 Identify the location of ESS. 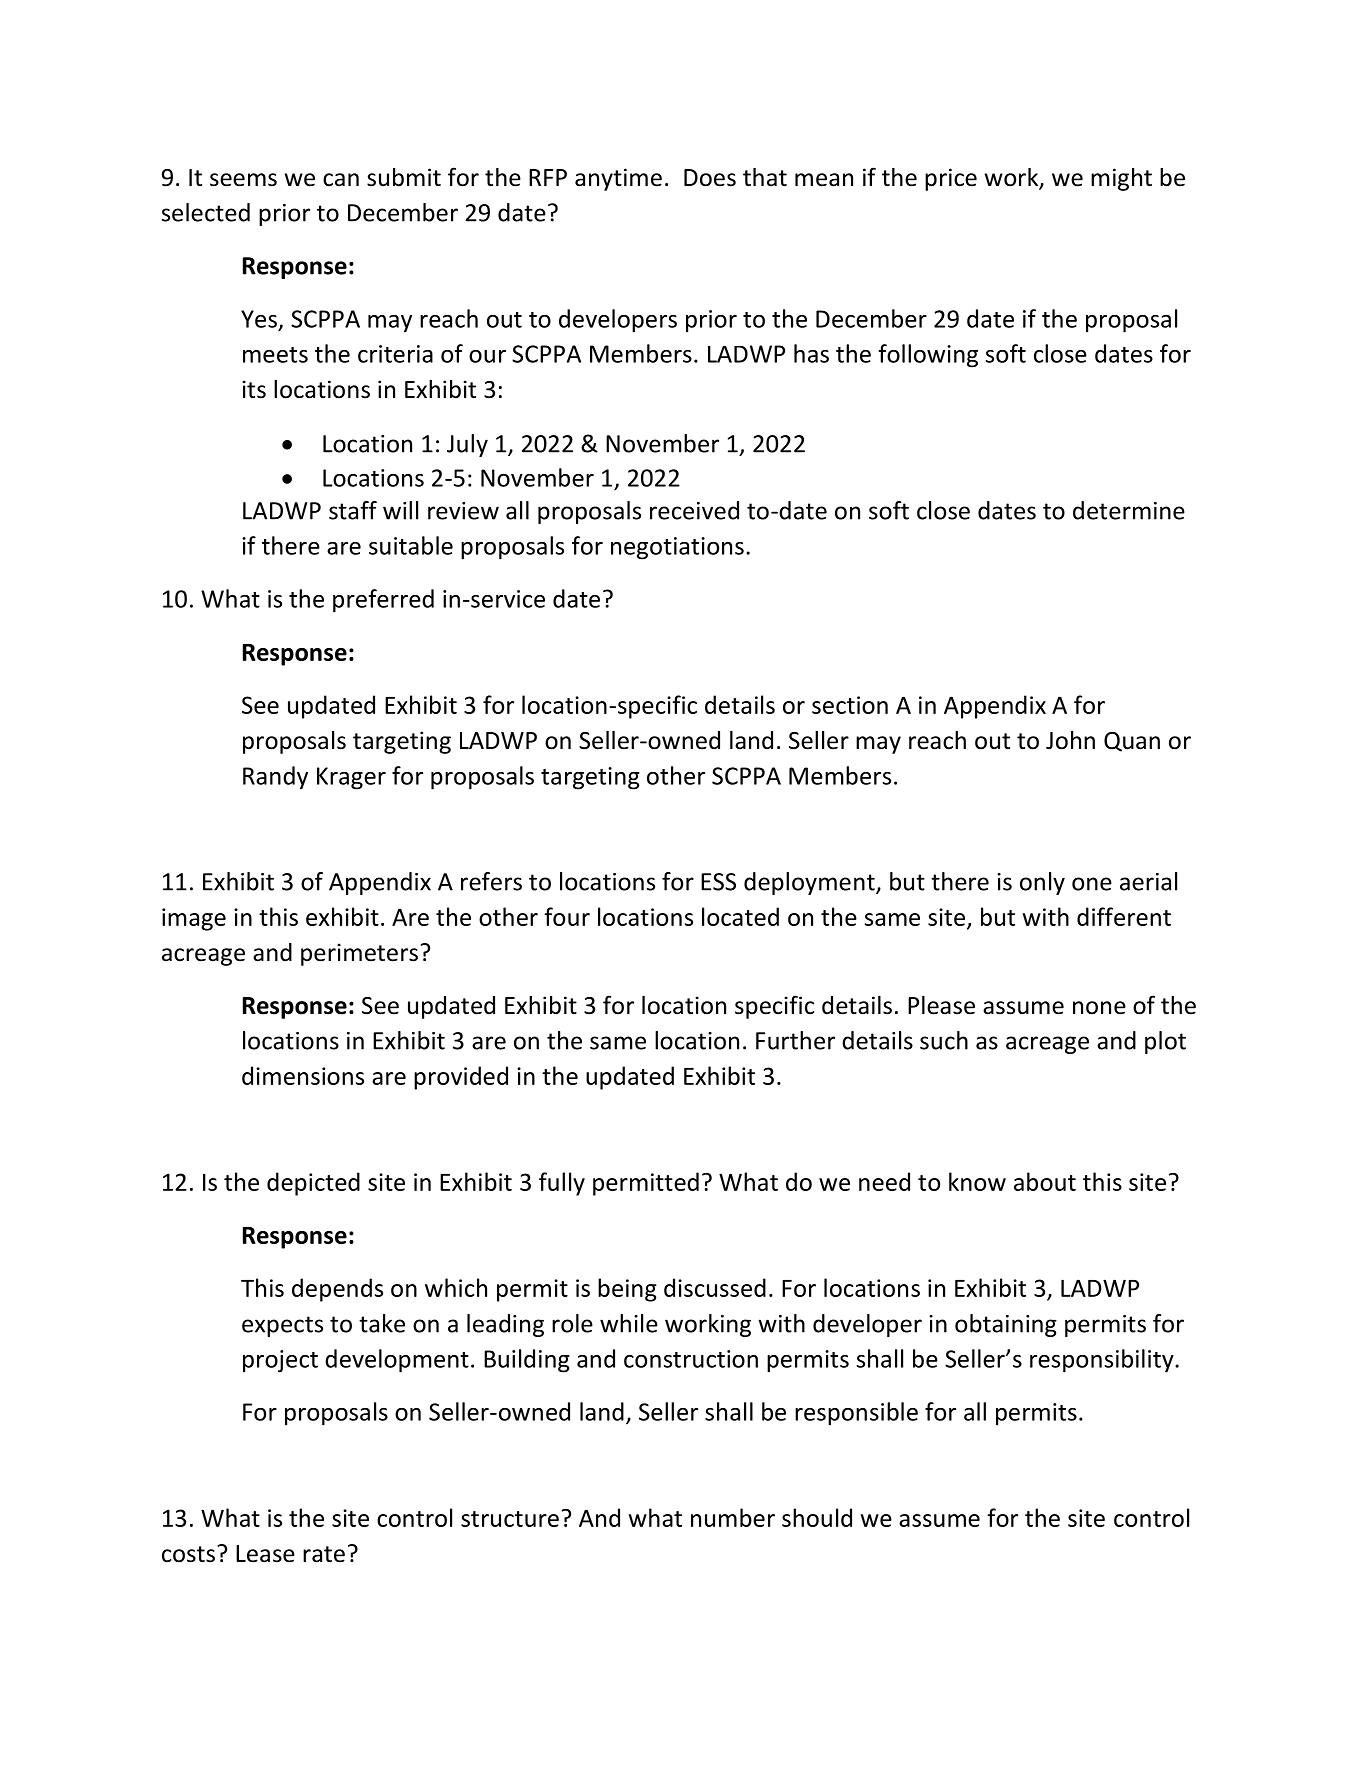
(718, 882).
